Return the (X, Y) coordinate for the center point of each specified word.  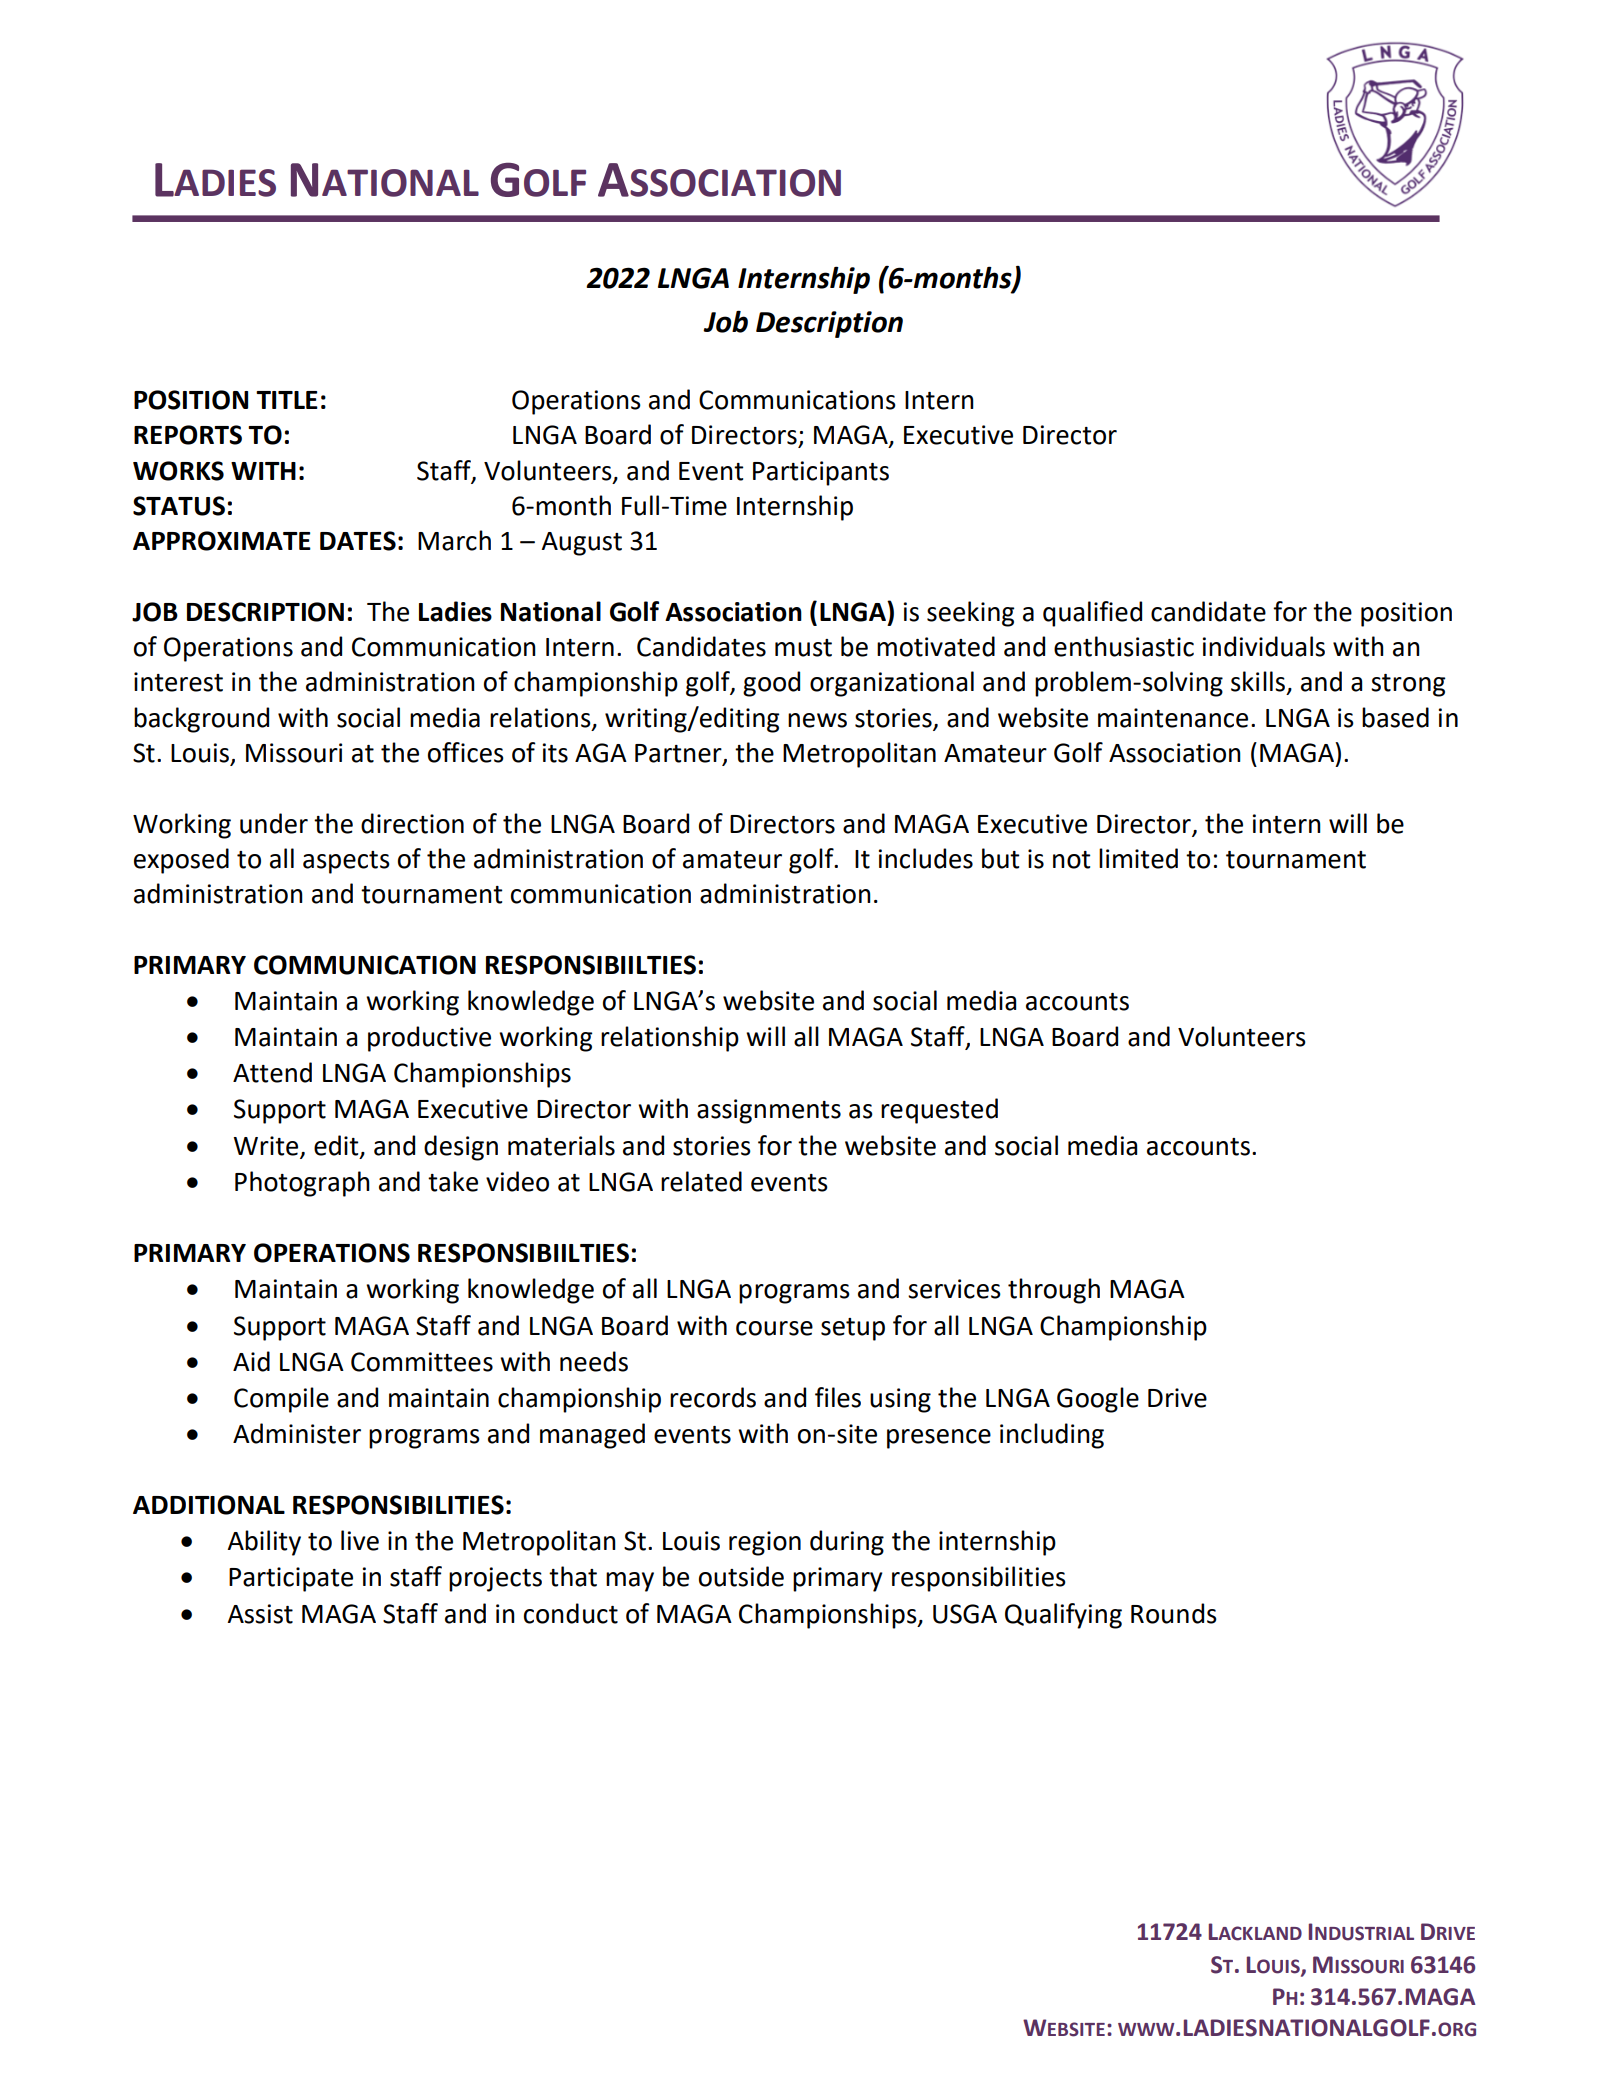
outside (741, 1576)
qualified (1092, 614)
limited (1138, 858)
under (274, 823)
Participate (291, 1579)
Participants (821, 473)
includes (925, 858)
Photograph (302, 1184)
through (1054, 1291)
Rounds (1174, 1613)
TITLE (287, 400)
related (701, 1181)
